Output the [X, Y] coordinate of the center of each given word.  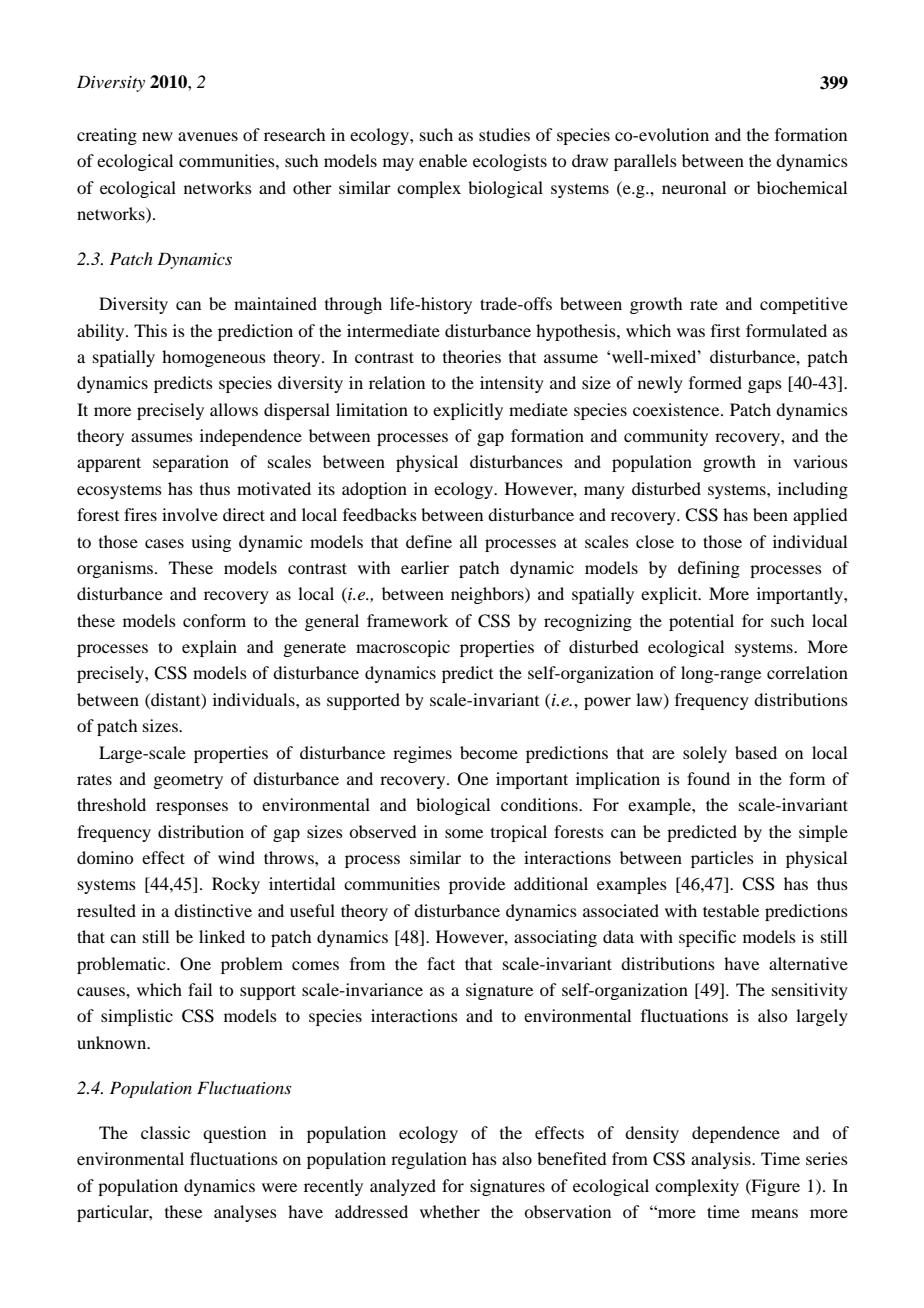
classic [165, 1132]
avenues [208, 136]
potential [701, 622]
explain [209, 648]
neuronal [694, 187]
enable [443, 160]
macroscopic [403, 648]
